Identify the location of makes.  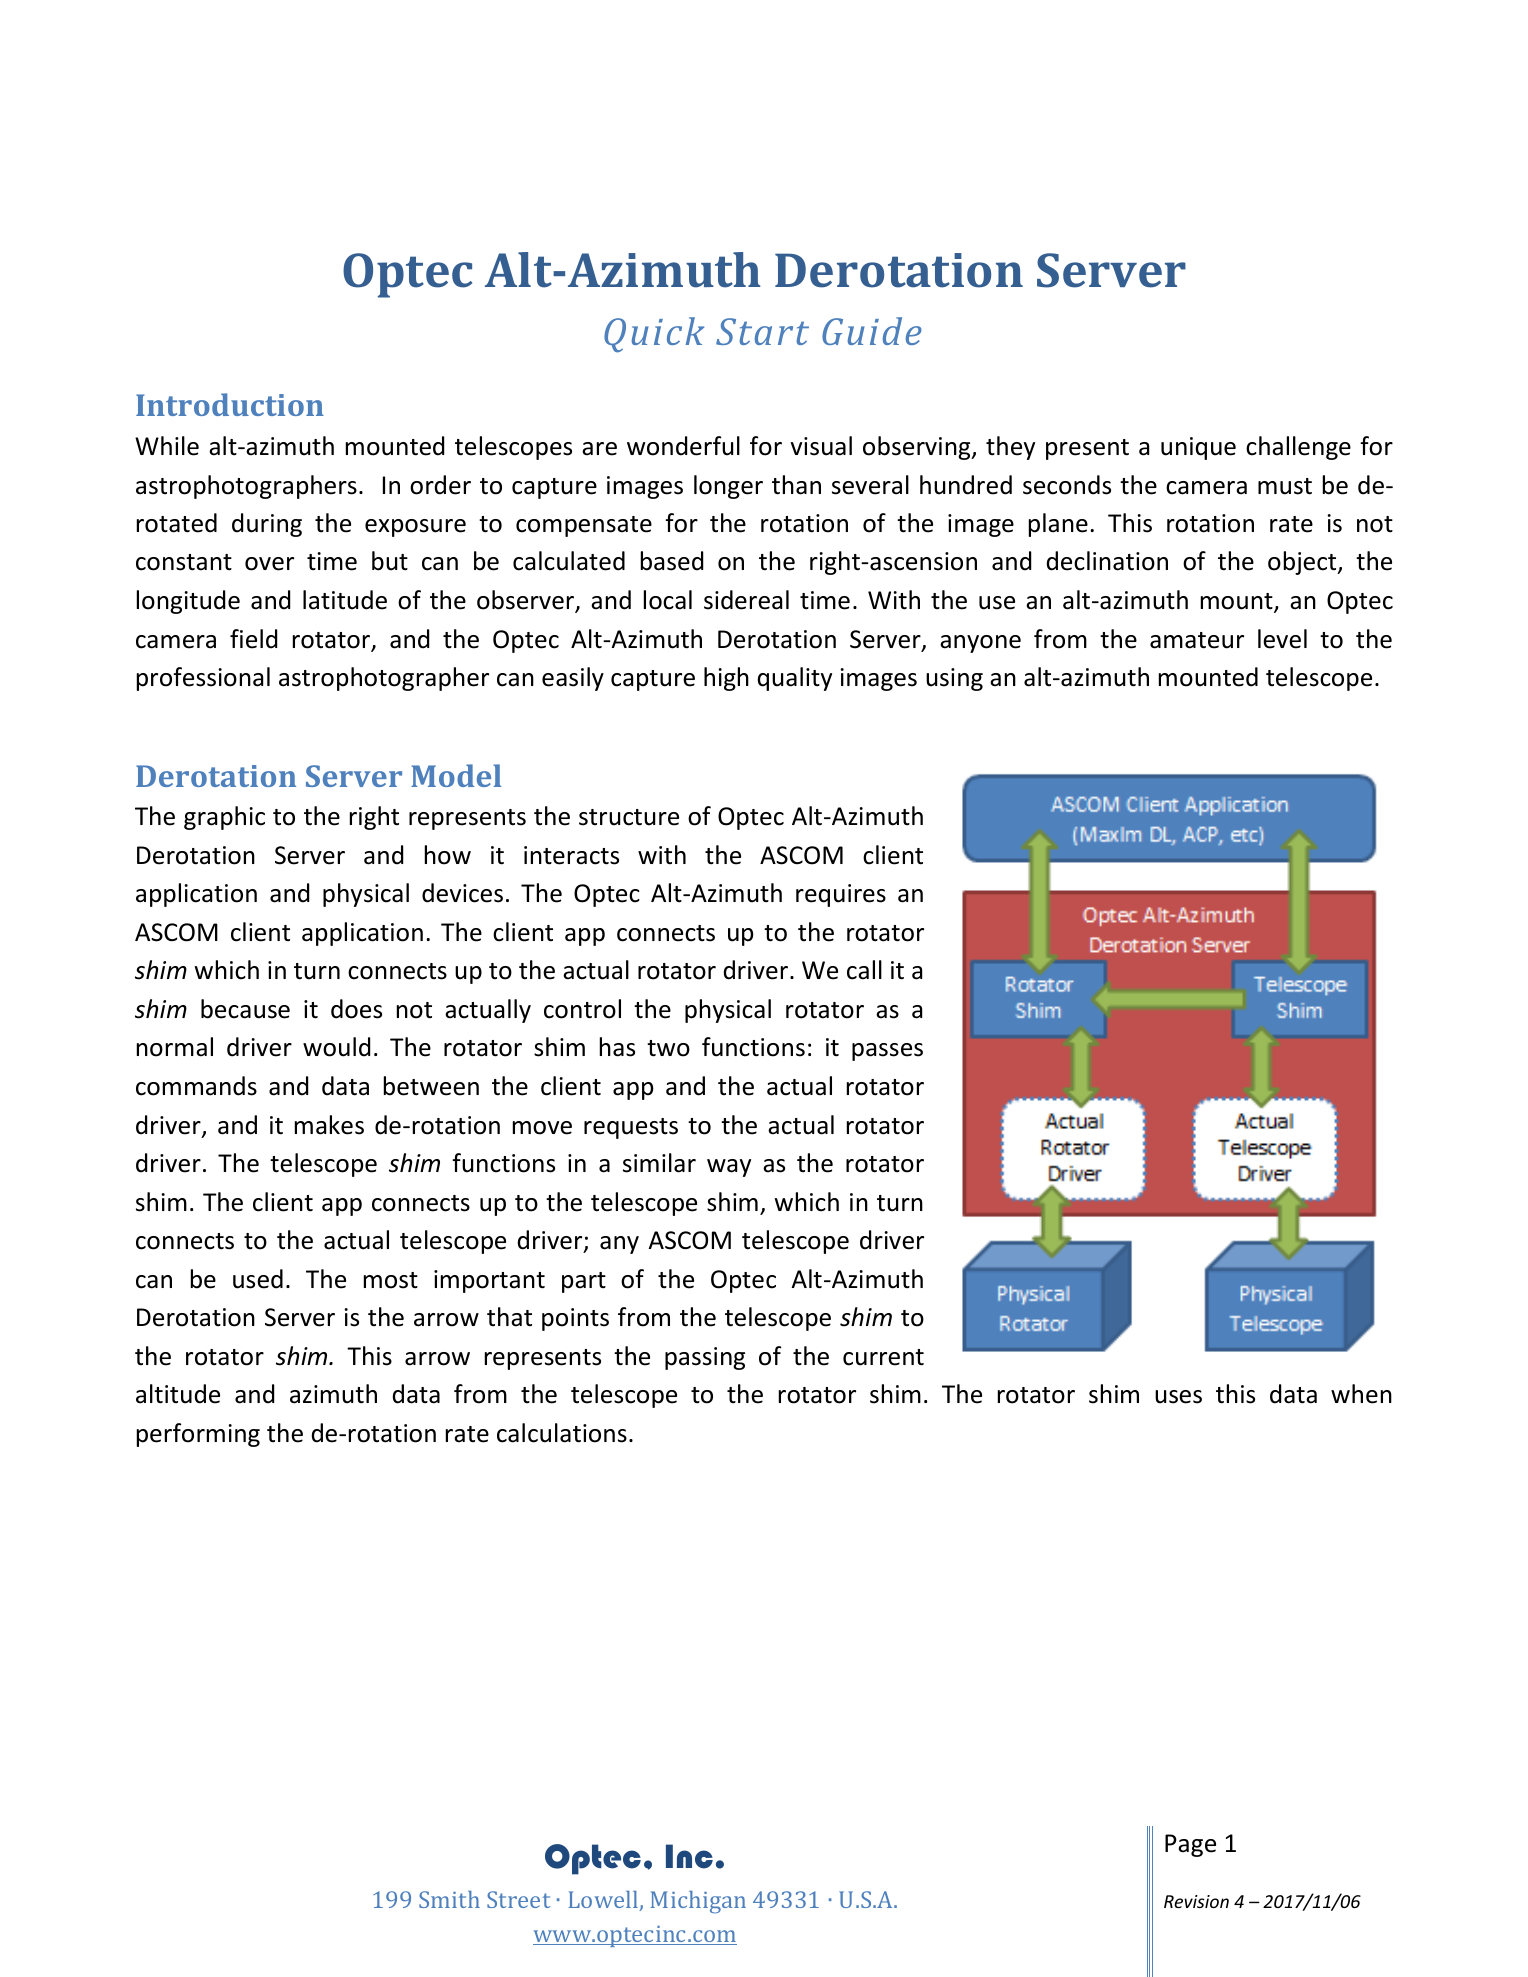
(329, 1125).
